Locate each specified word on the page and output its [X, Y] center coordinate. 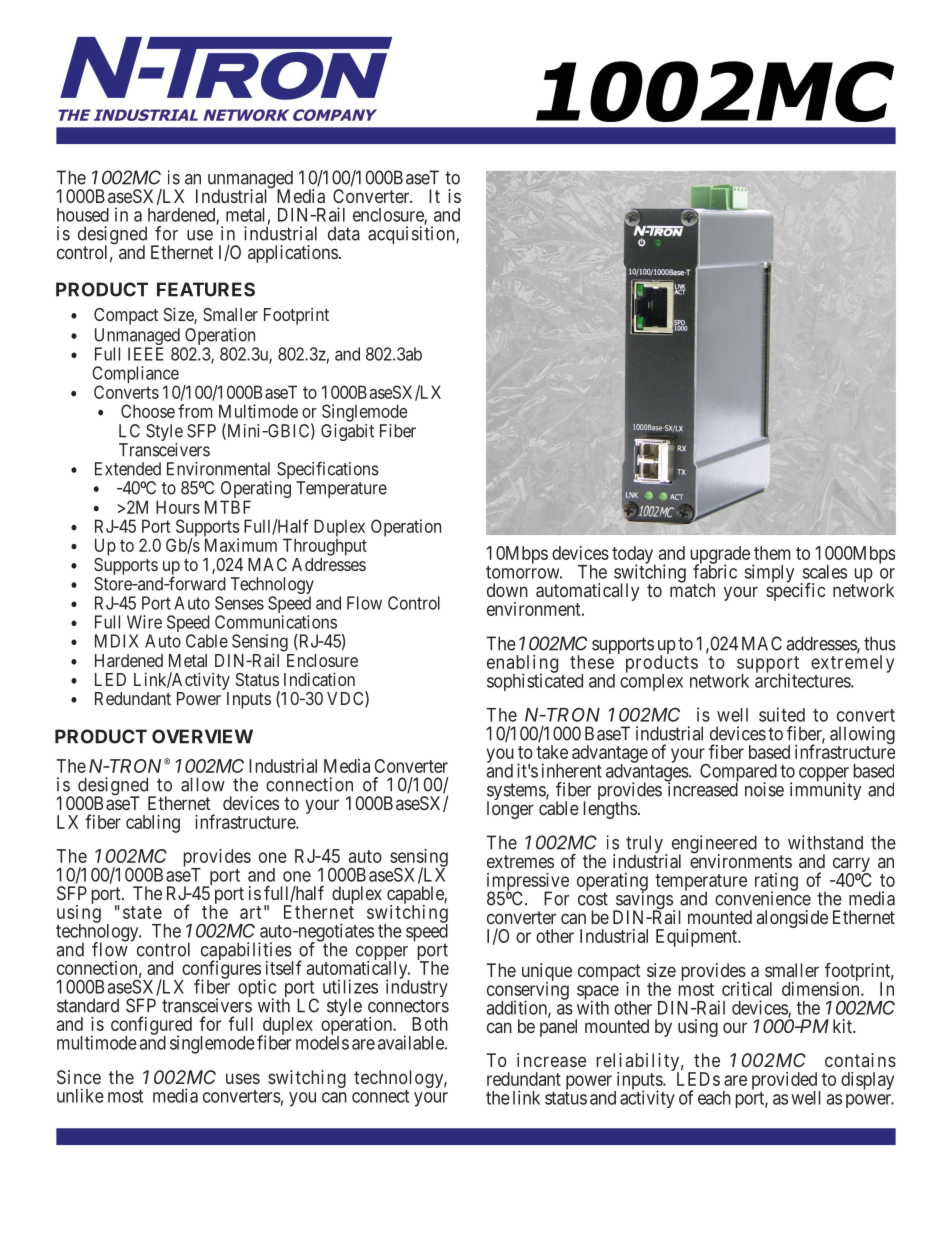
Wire [144, 622]
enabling [522, 665]
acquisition [412, 235]
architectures [803, 680]
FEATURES [206, 289]
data [344, 233]
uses [243, 1078]
